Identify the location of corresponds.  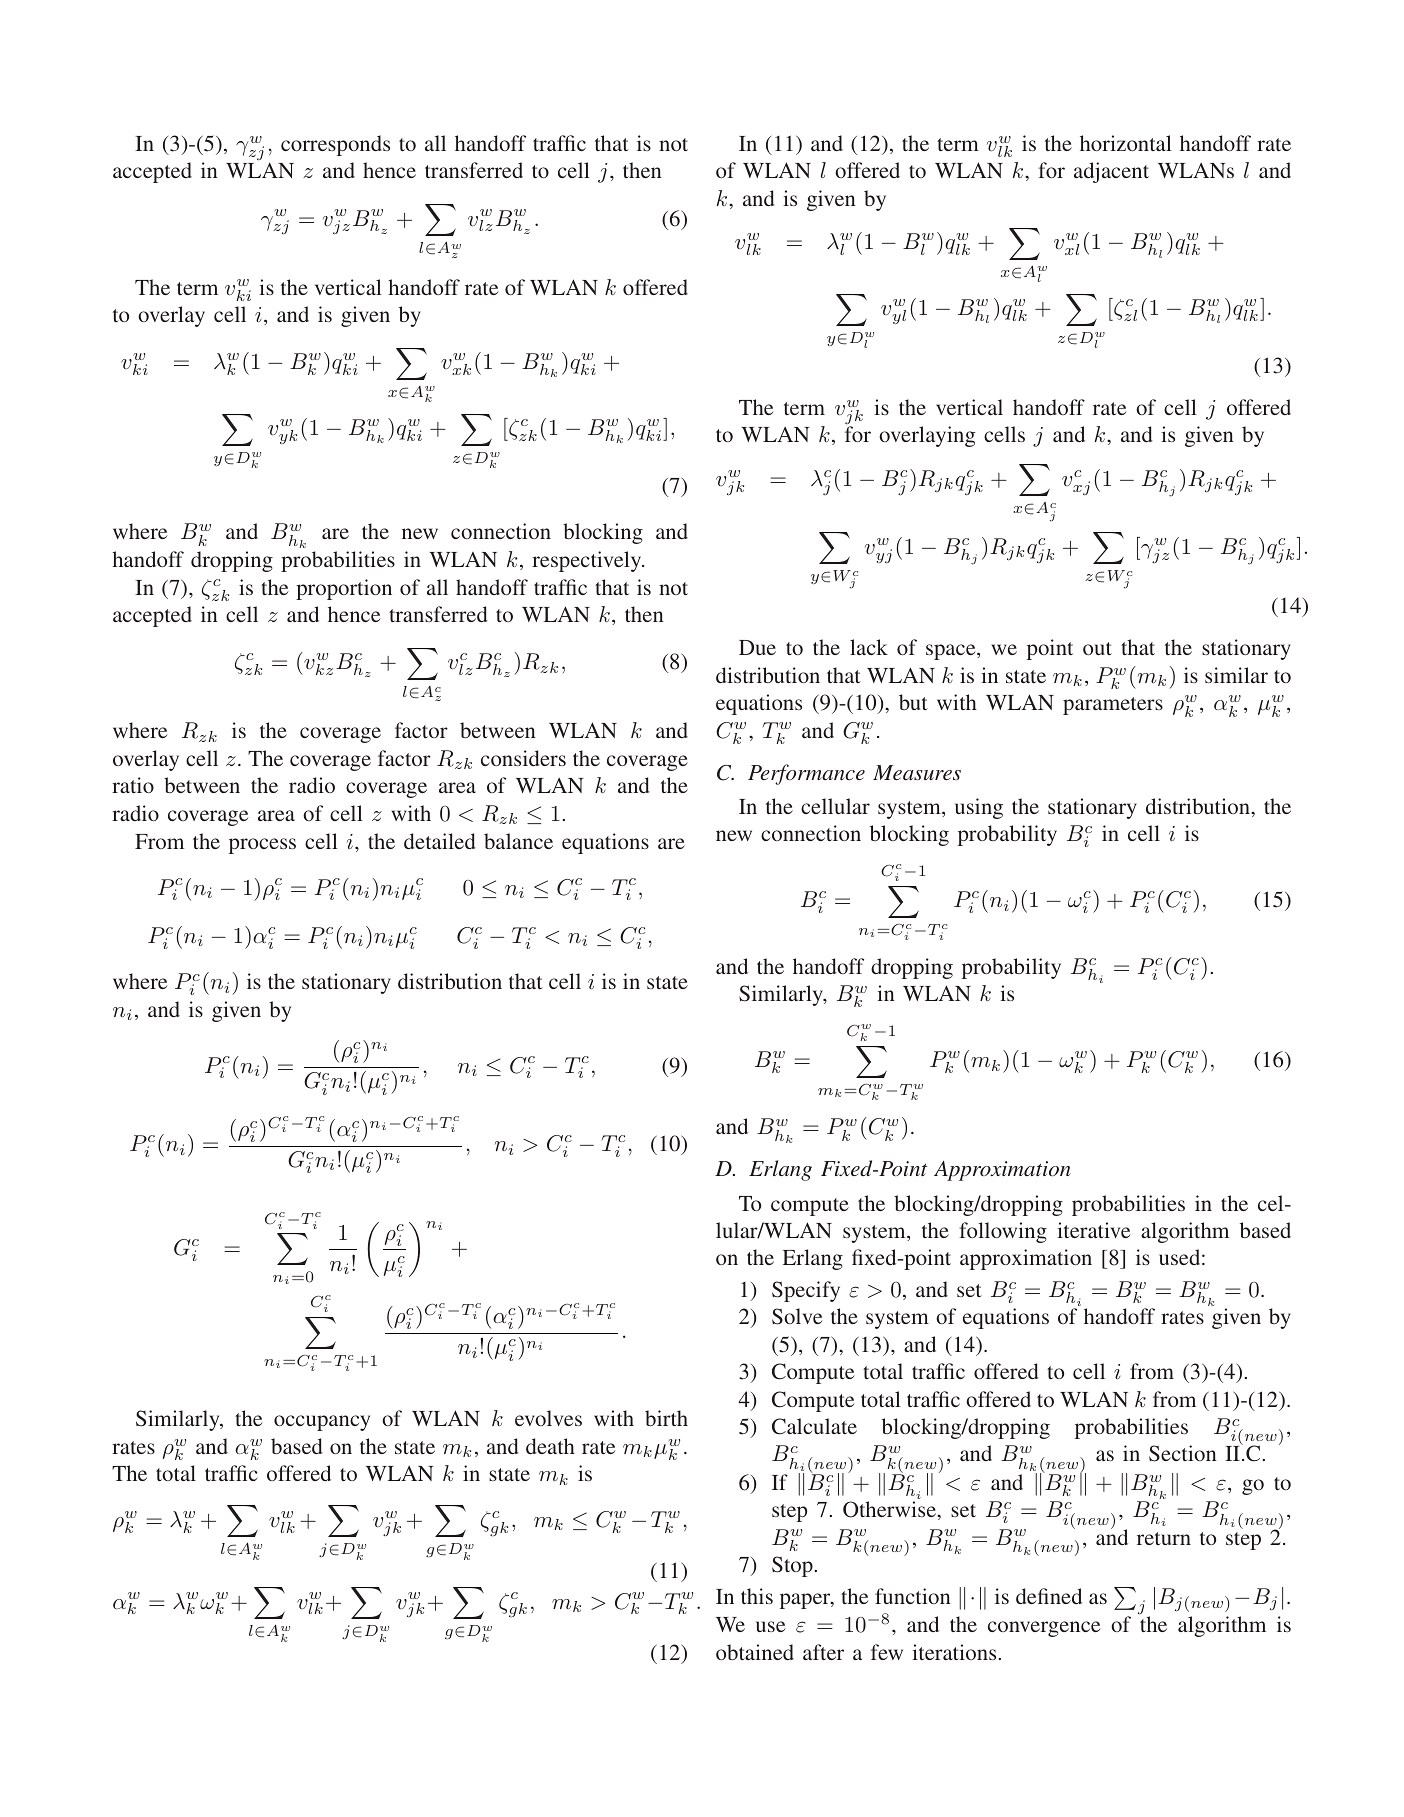
(335, 145).
